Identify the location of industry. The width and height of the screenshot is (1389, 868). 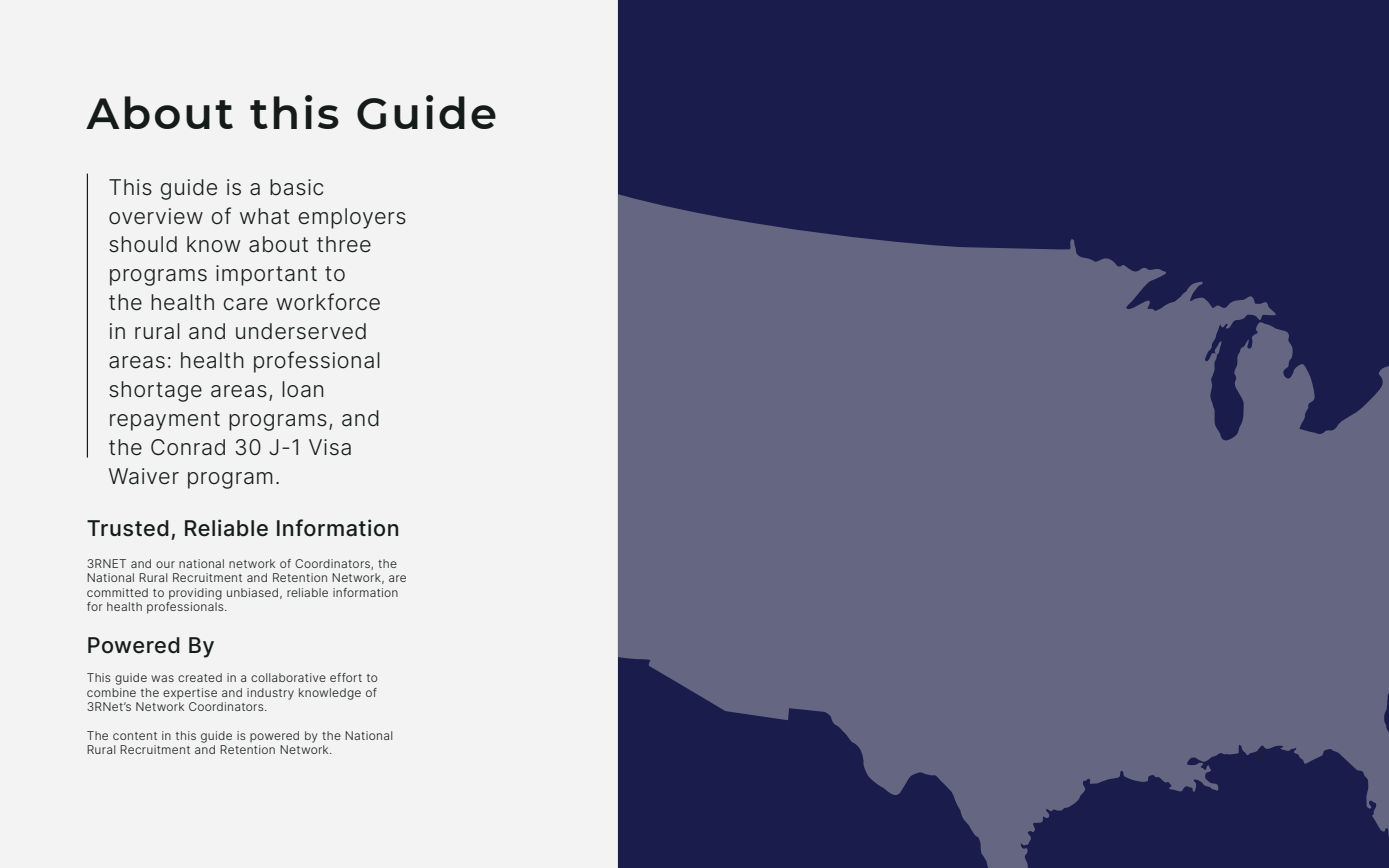
(270, 694).
